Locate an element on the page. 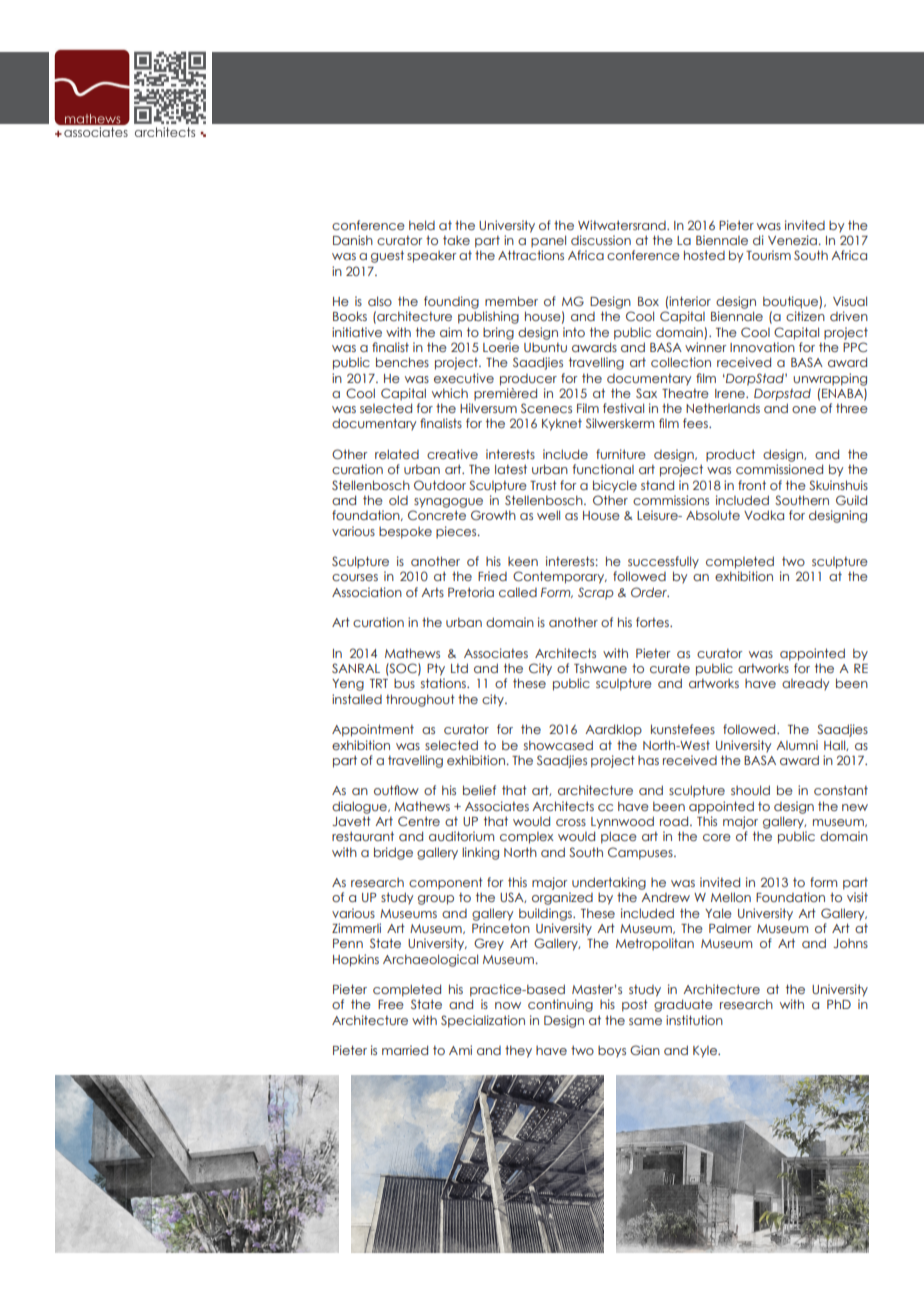 This page has height=1308, width=924. visit is located at coordinates (857, 897).
